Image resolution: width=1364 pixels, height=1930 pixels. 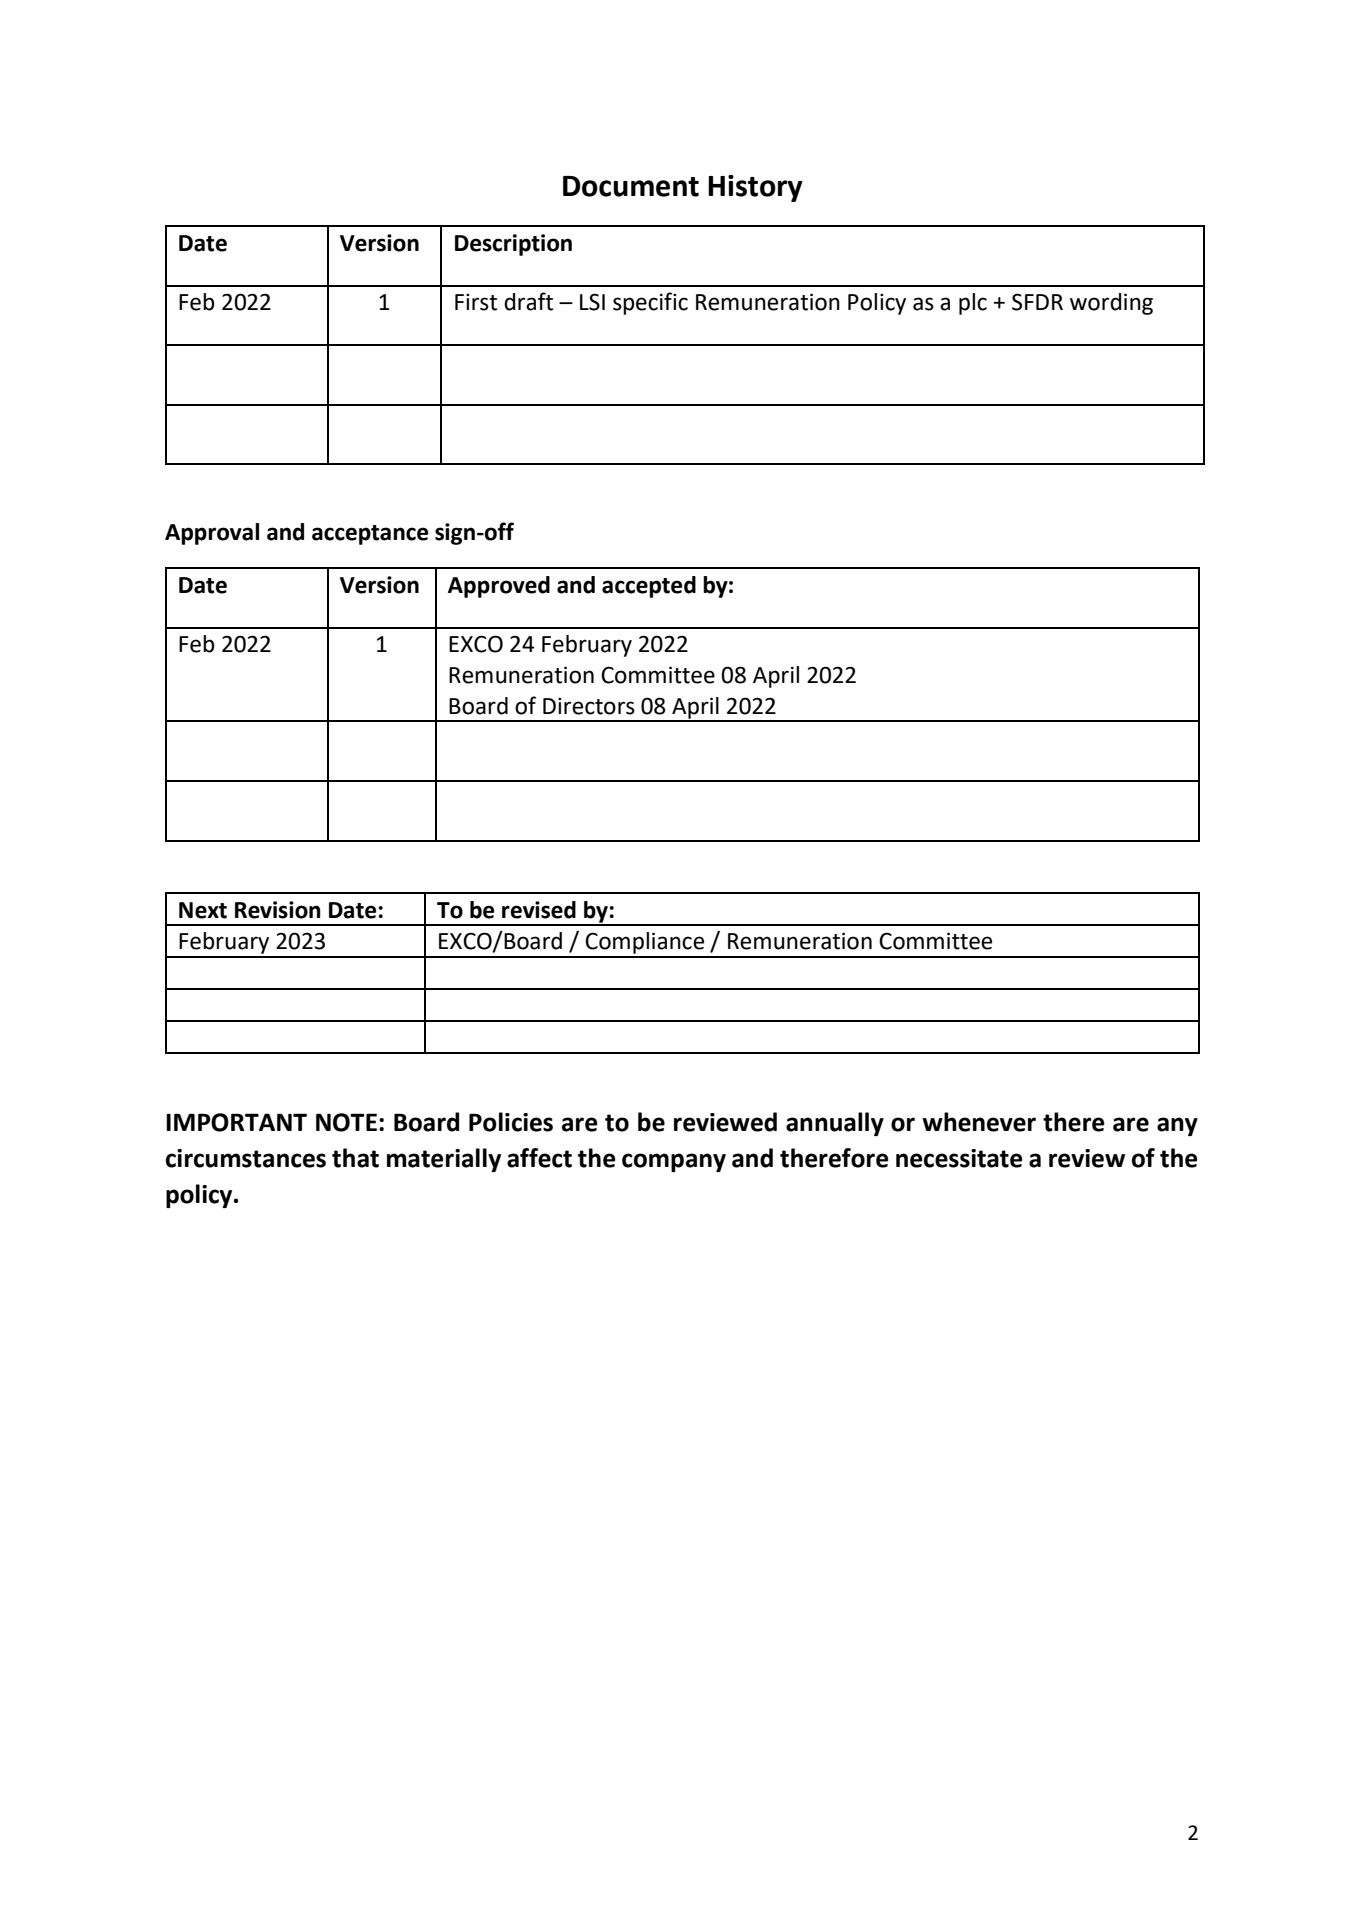 What do you see at coordinates (346, 1122) in the screenshot?
I see `NOTE` at bounding box center [346, 1122].
